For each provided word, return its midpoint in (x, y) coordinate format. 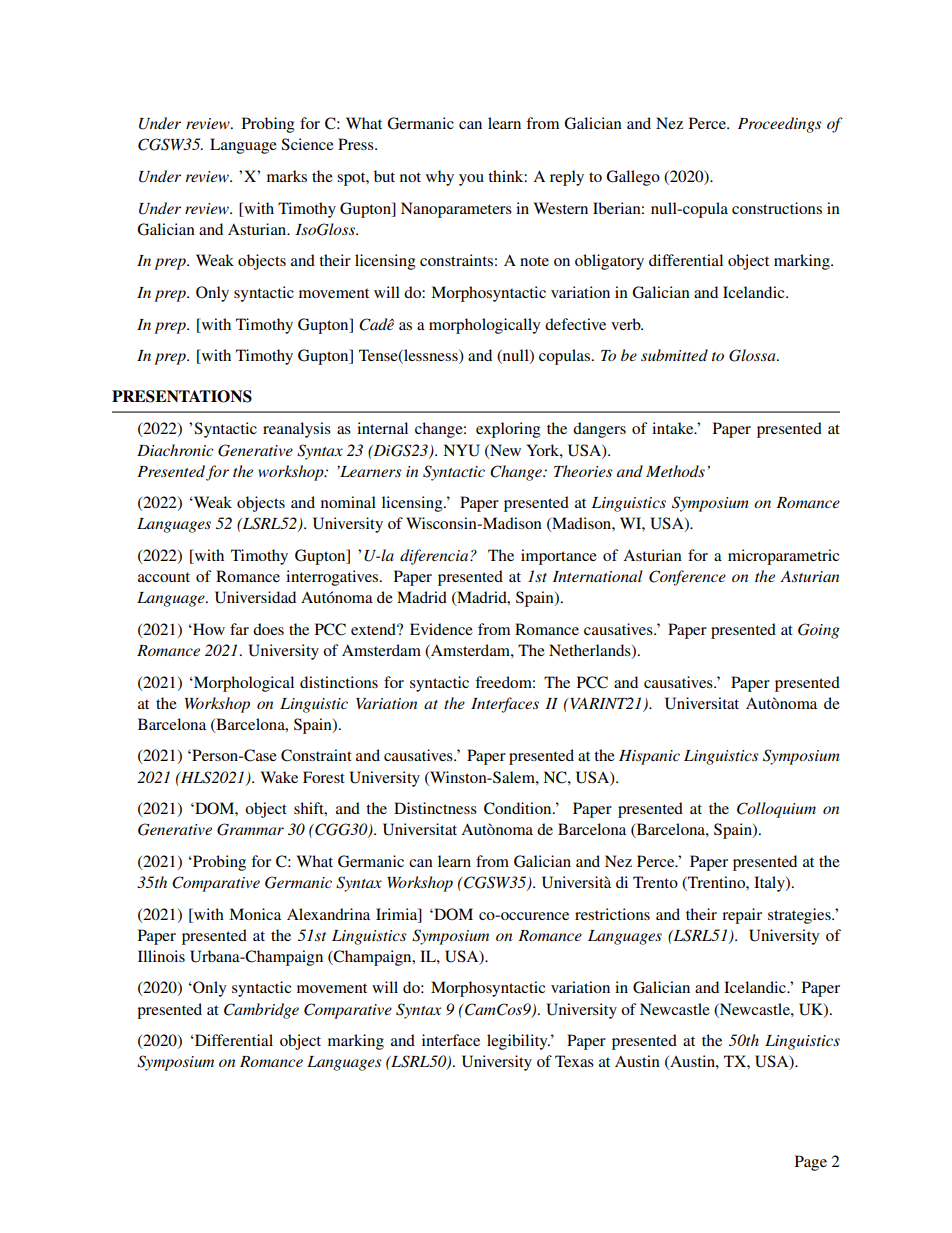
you (471, 180)
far (239, 629)
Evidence (441, 629)
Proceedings (779, 125)
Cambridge (261, 1011)
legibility (518, 1042)
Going (819, 631)
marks (287, 176)
